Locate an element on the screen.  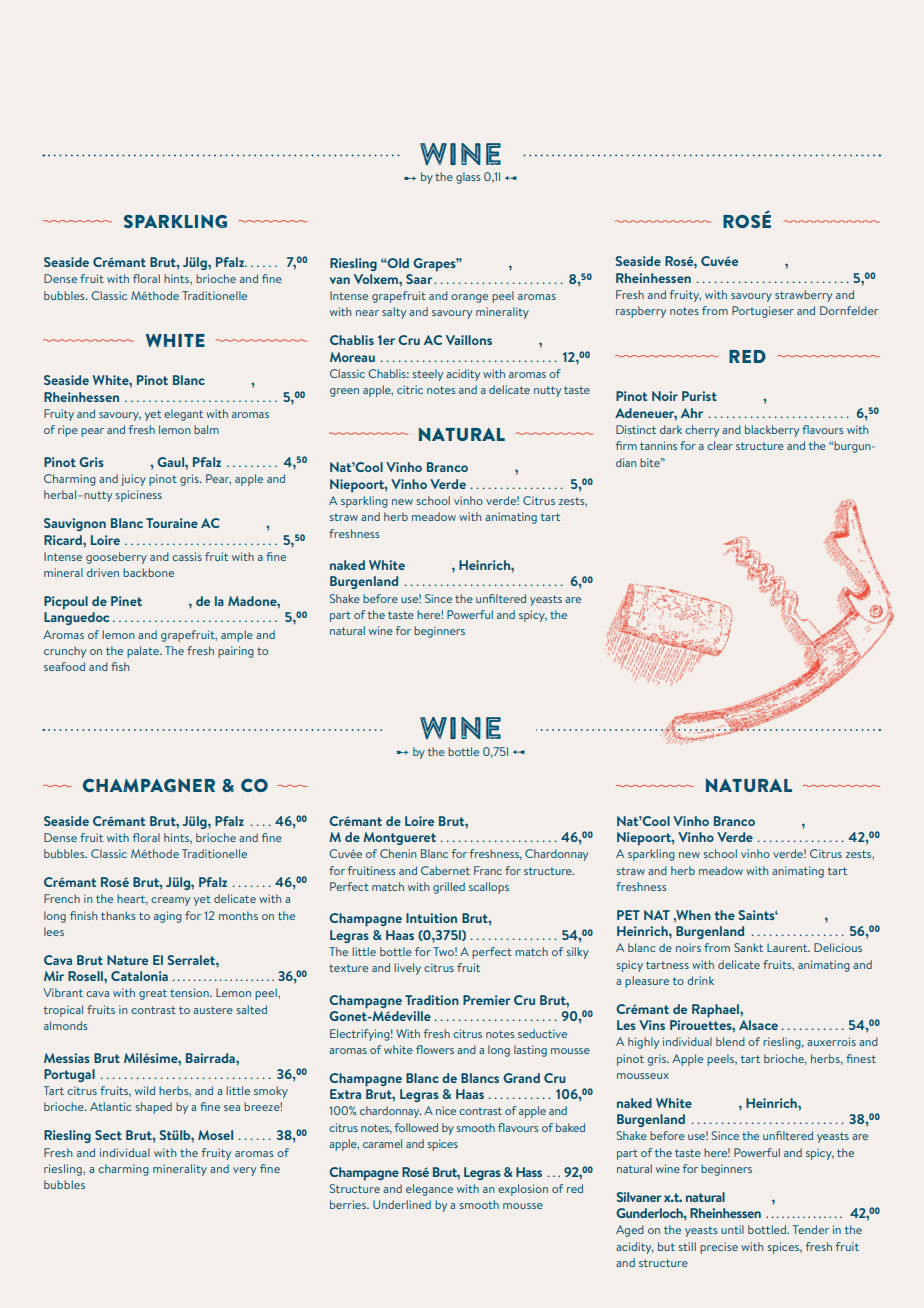
glass is located at coordinates (468, 178).
